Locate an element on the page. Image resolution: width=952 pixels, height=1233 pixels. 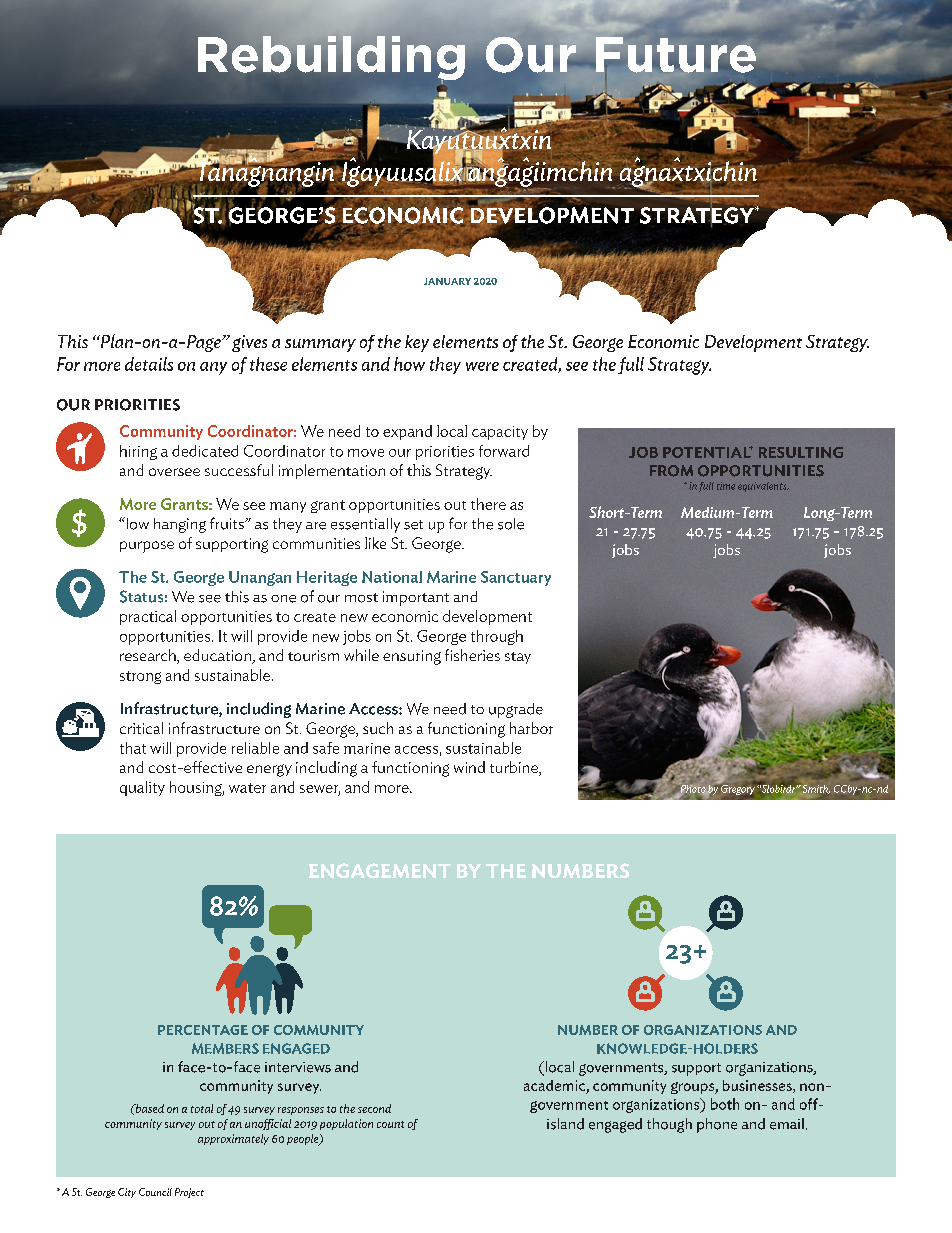
academic is located at coordinates (555, 1087).
